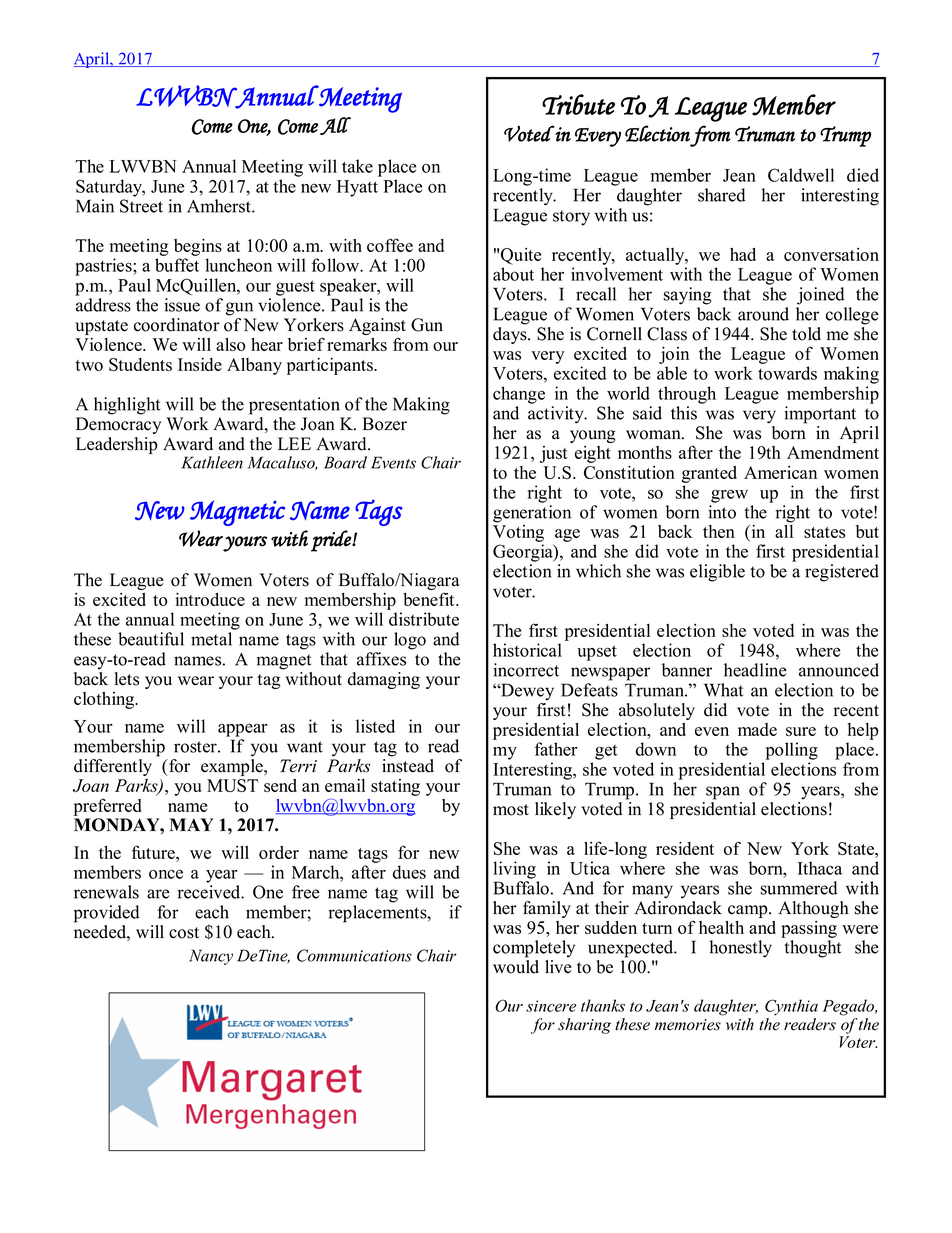 The height and width of the screenshot is (1233, 952). I want to click on Kathleen, so click(212, 462).
